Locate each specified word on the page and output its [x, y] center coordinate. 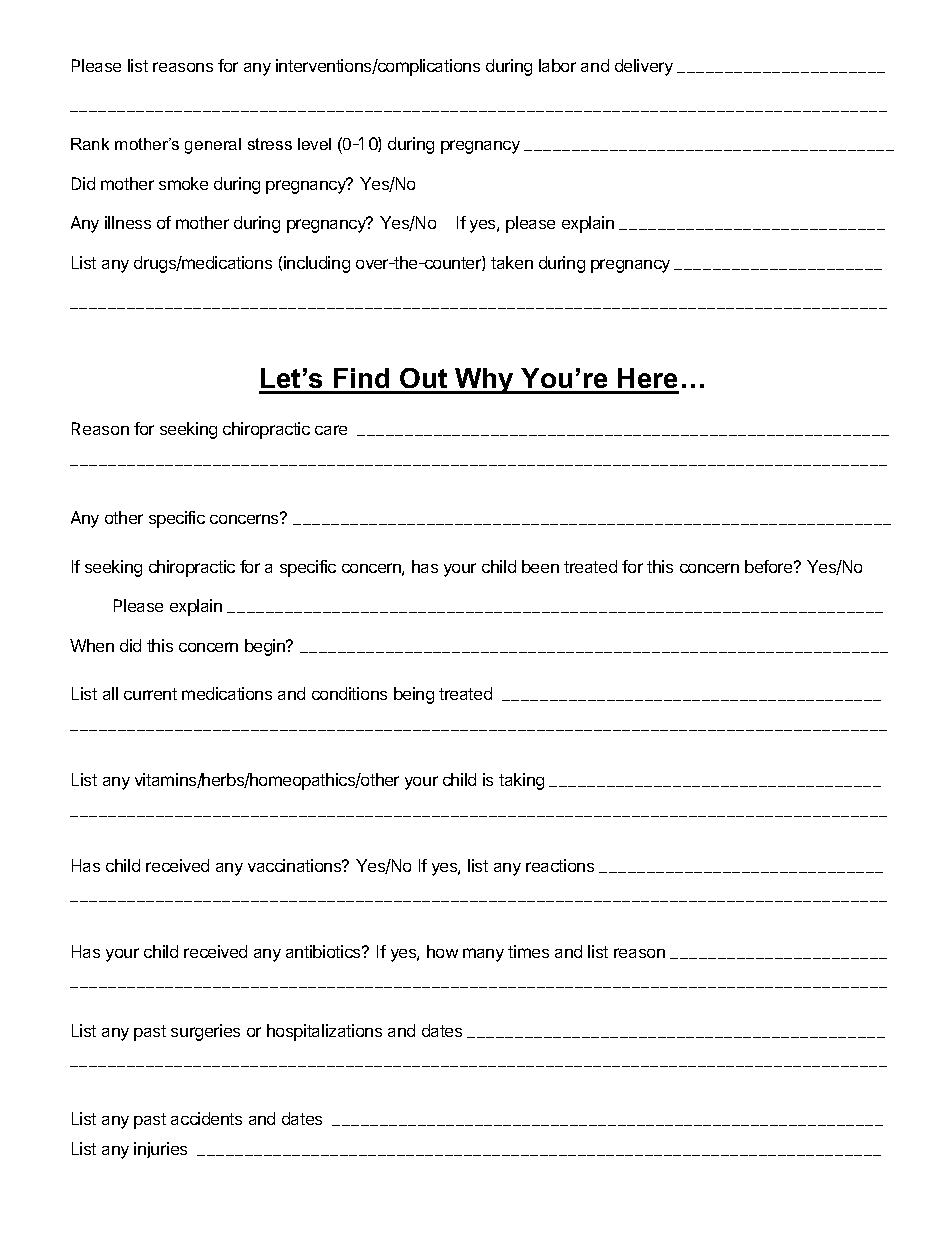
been [540, 566]
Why [484, 381]
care [331, 430]
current [150, 694]
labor [557, 65]
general [213, 146]
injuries [160, 1150]
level [314, 144]
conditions [349, 693]
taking [521, 781]
